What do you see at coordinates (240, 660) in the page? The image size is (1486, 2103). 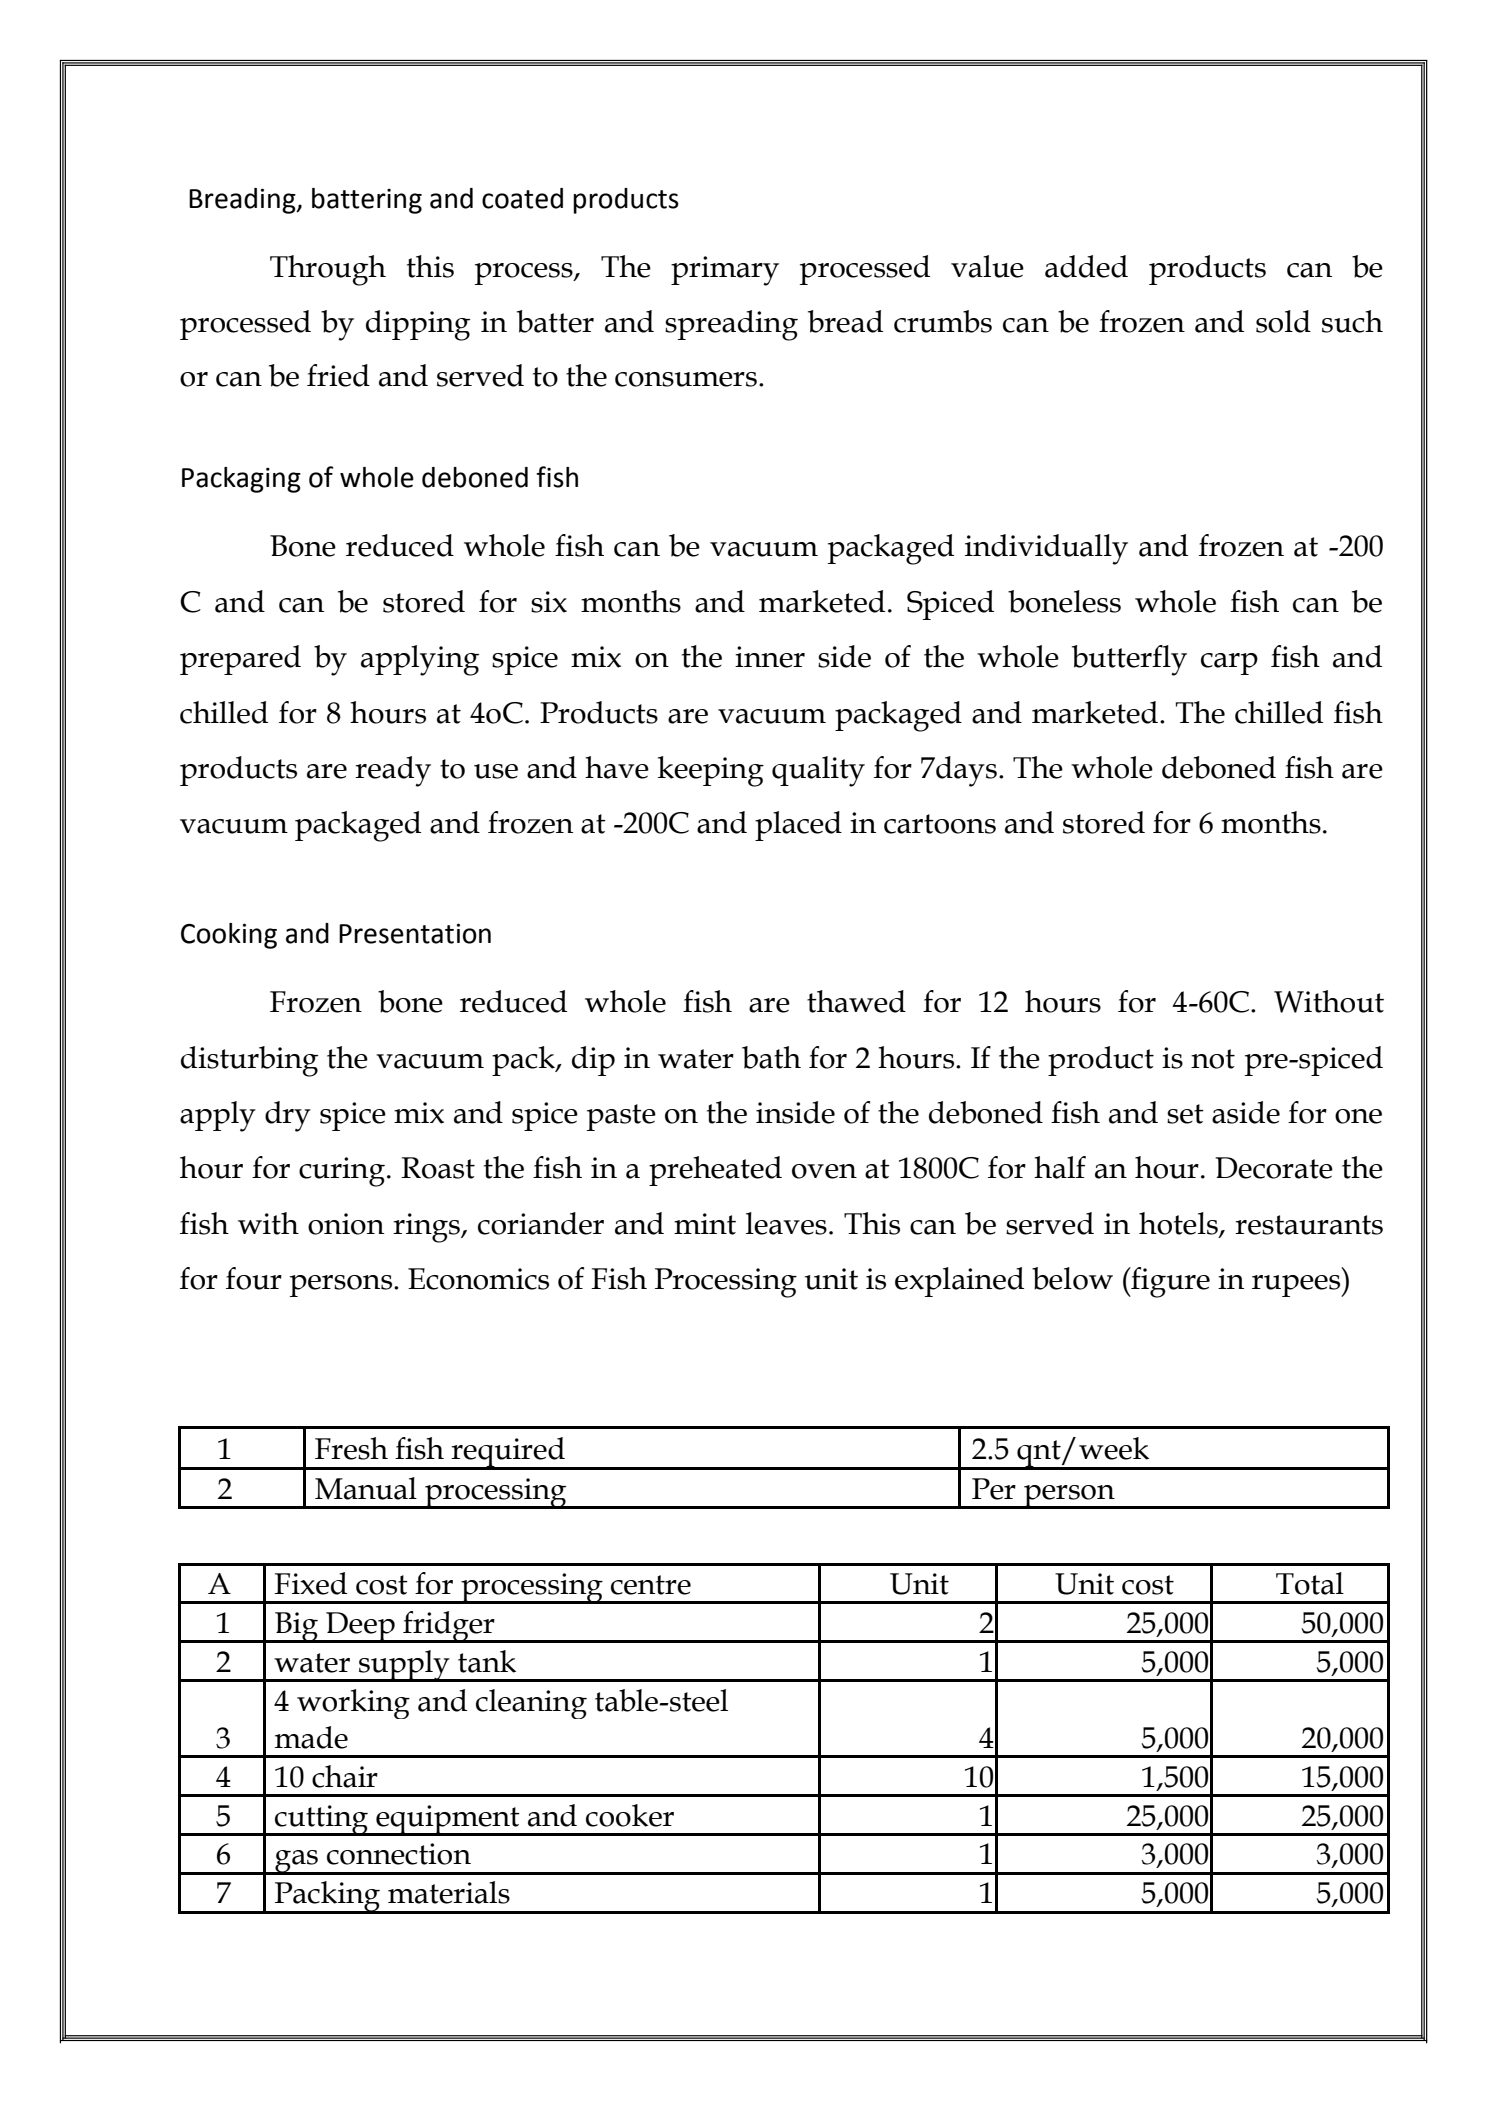 I see `prepared` at bounding box center [240, 660].
